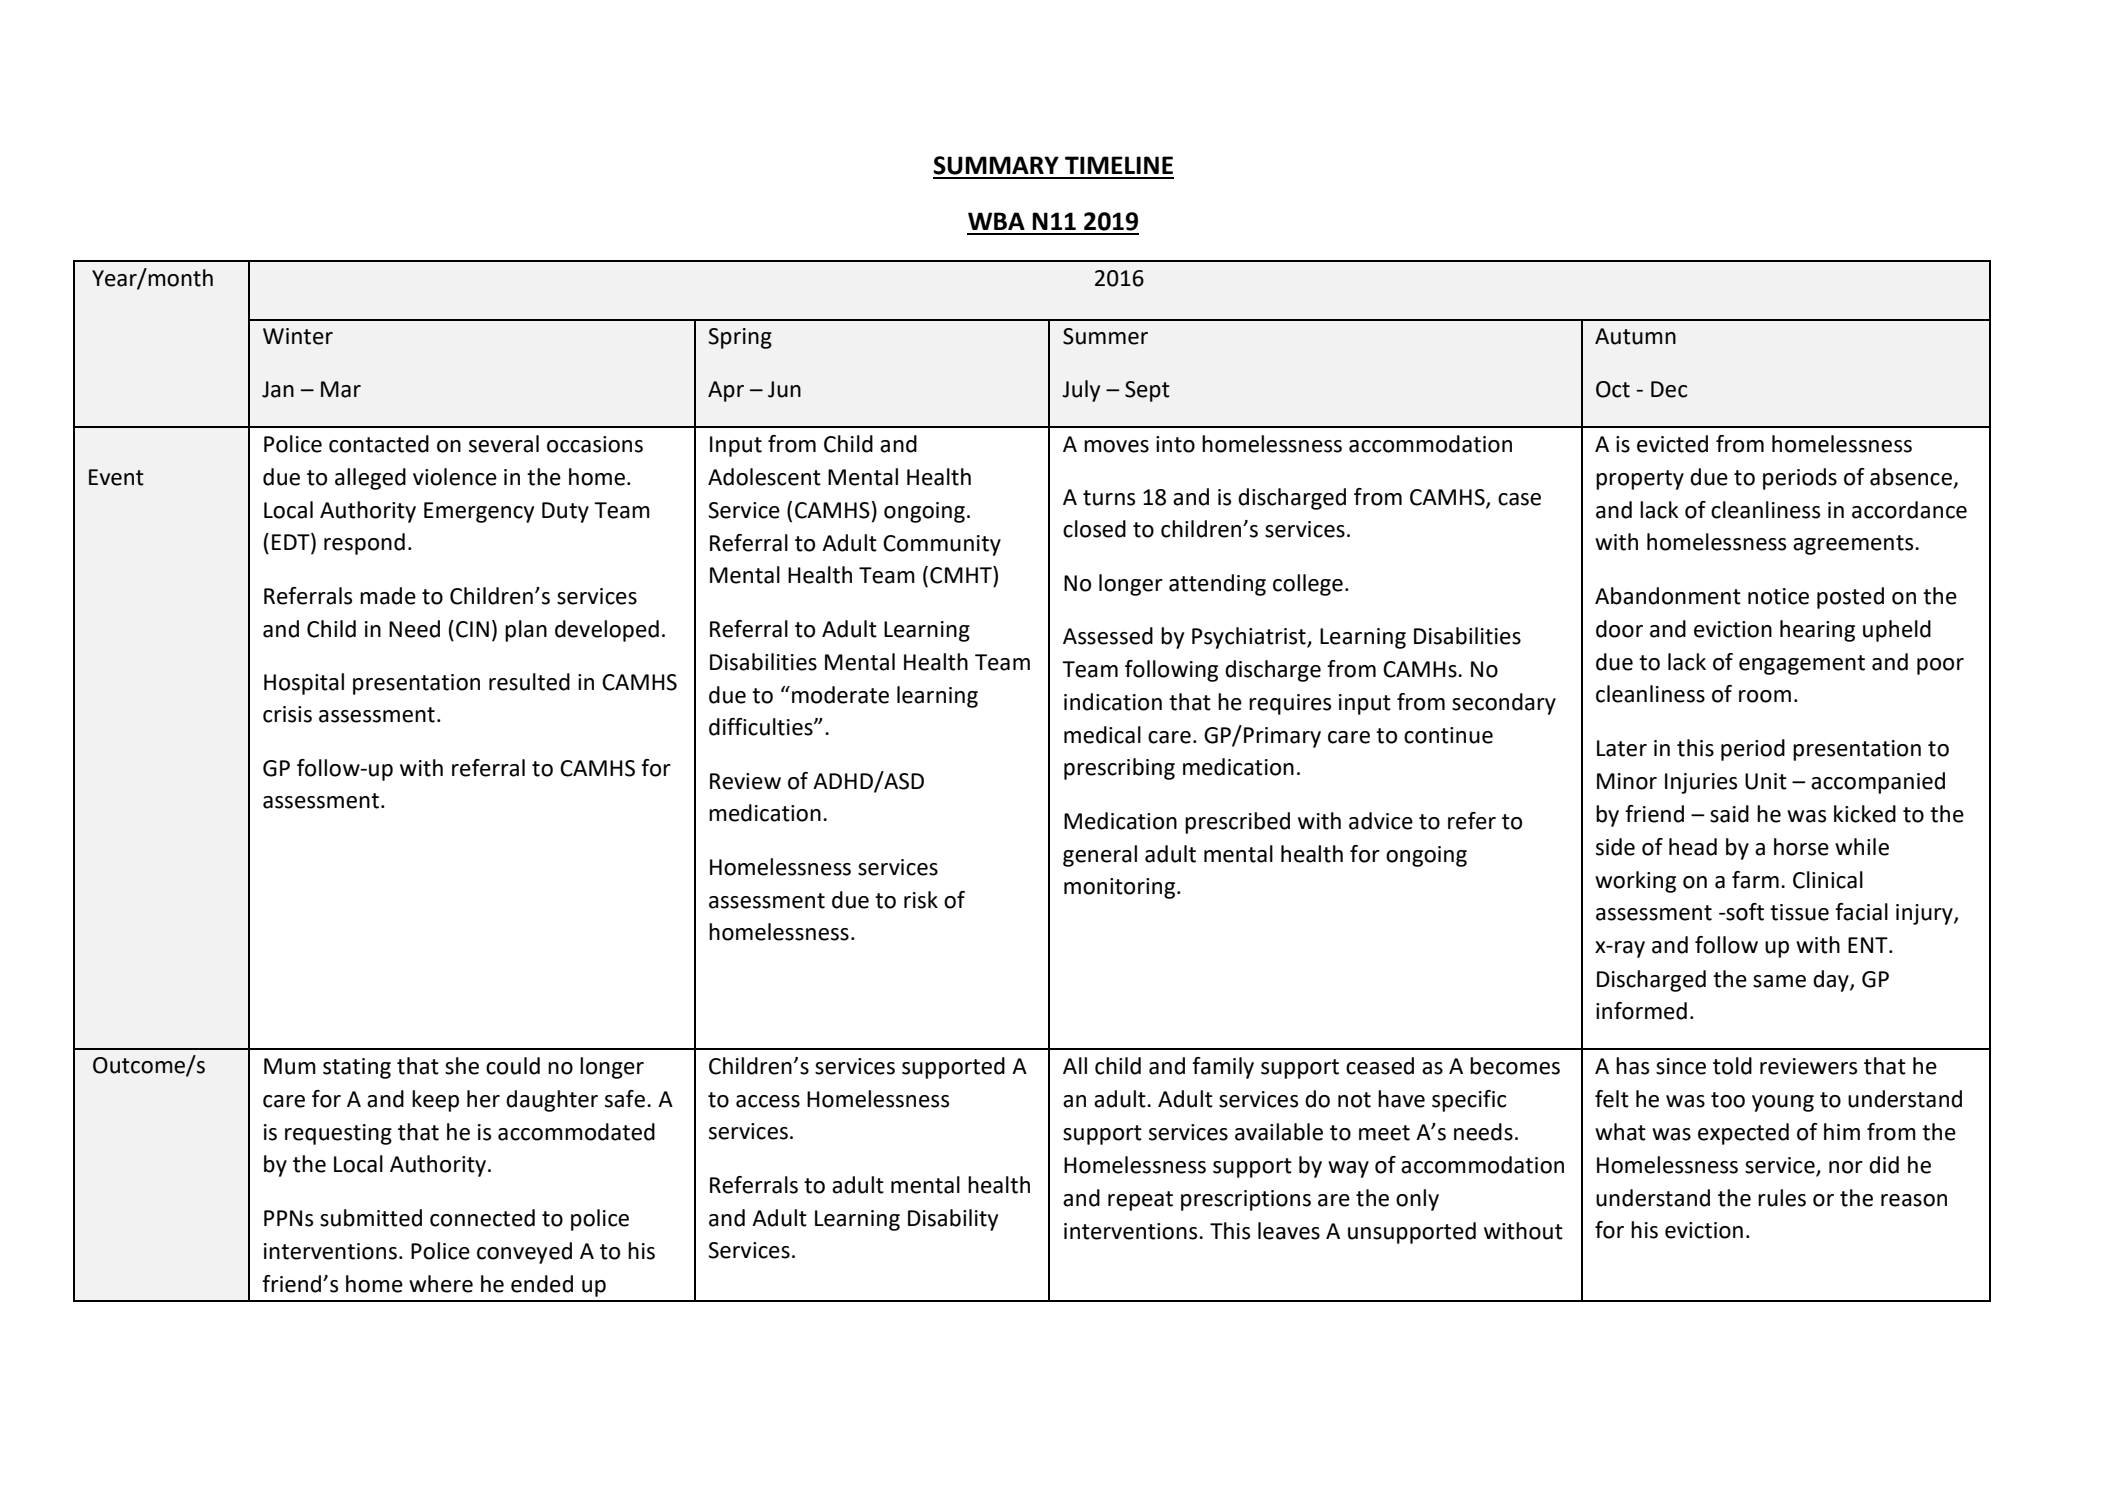 Image resolution: width=2107 pixels, height=1490 pixels. What do you see at coordinates (953, 1220) in the image?
I see `Disability` at bounding box center [953, 1220].
